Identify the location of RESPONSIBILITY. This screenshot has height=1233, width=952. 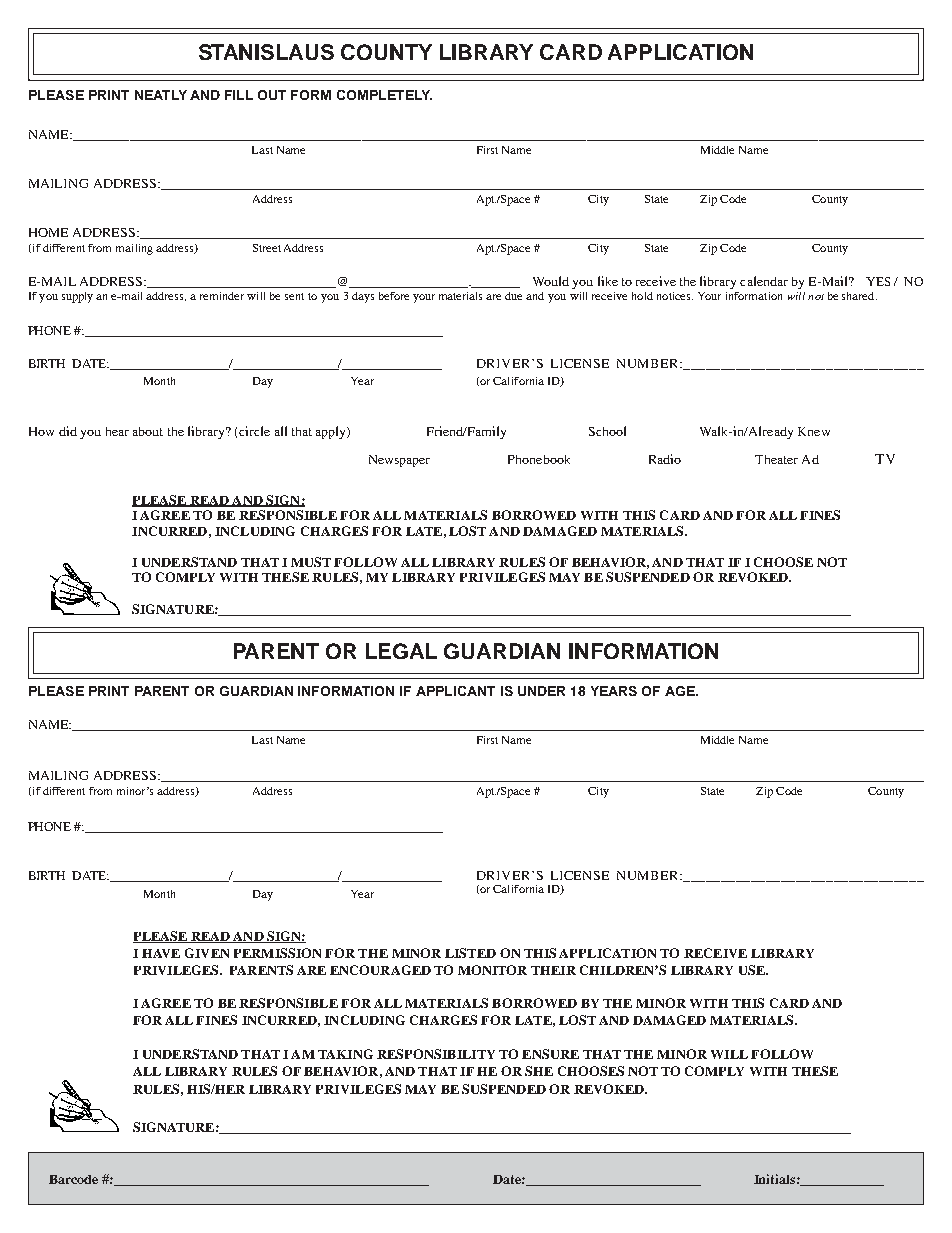
(436, 1054).
